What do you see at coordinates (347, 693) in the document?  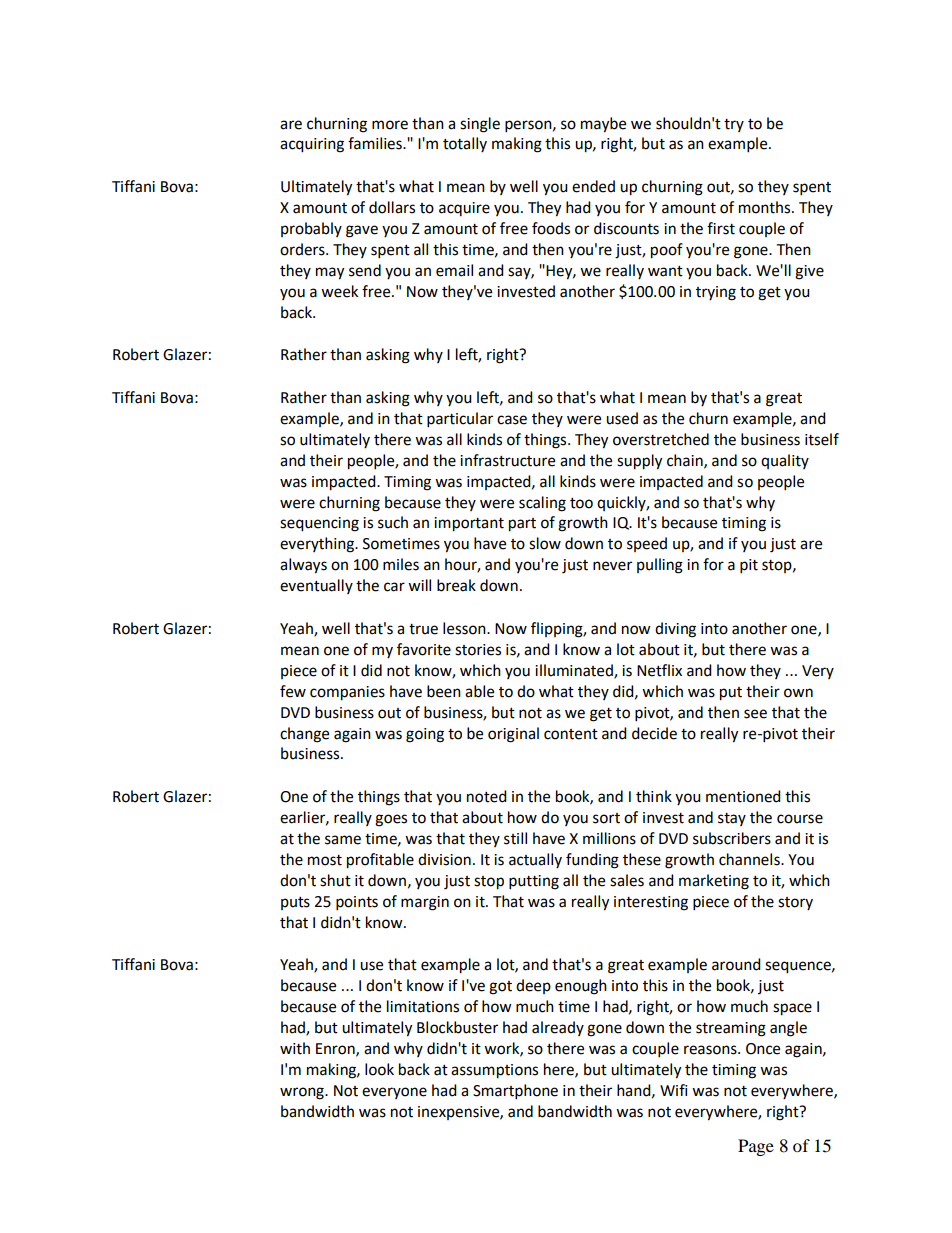 I see `companies` at bounding box center [347, 693].
